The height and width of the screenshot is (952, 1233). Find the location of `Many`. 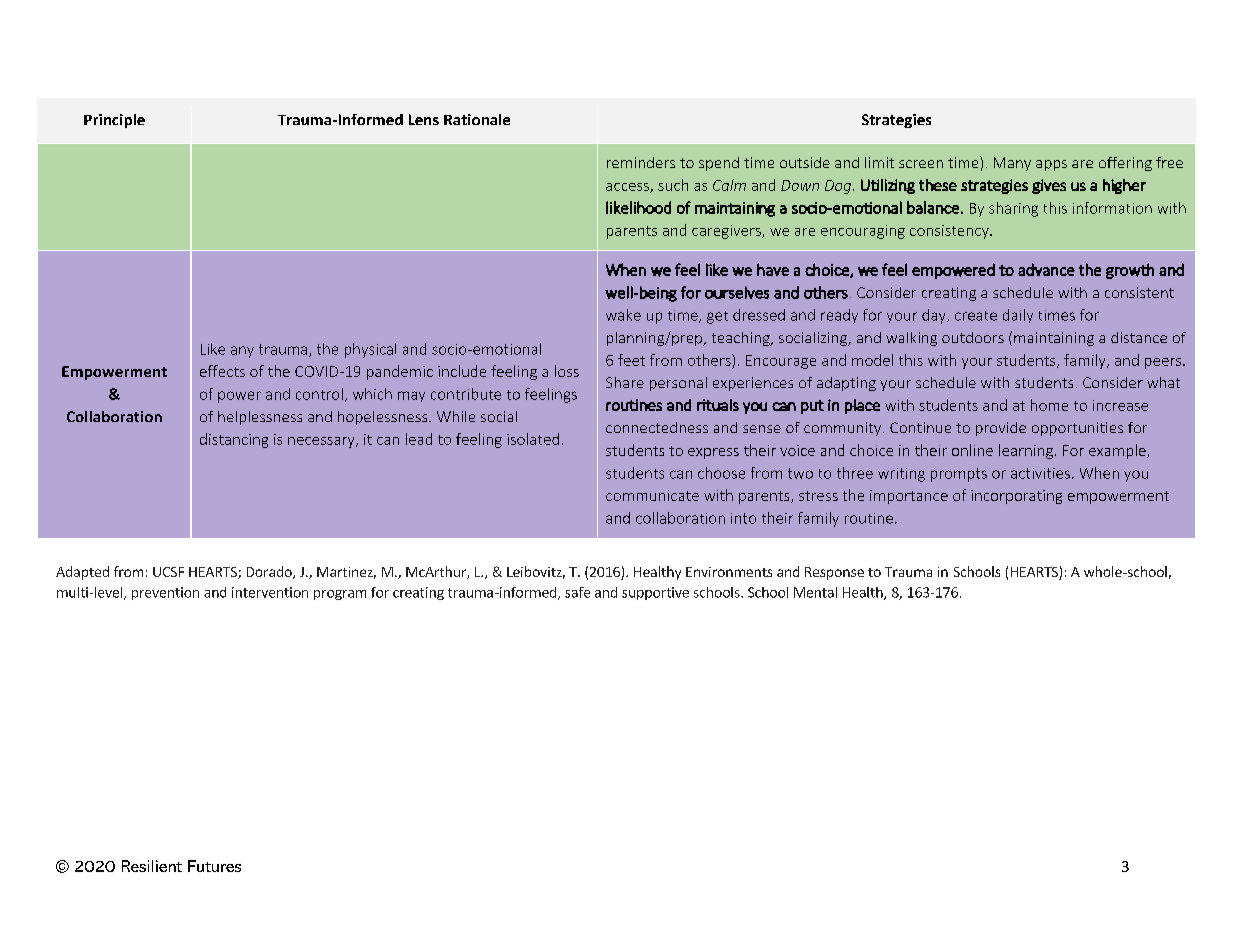

Many is located at coordinates (1012, 164).
